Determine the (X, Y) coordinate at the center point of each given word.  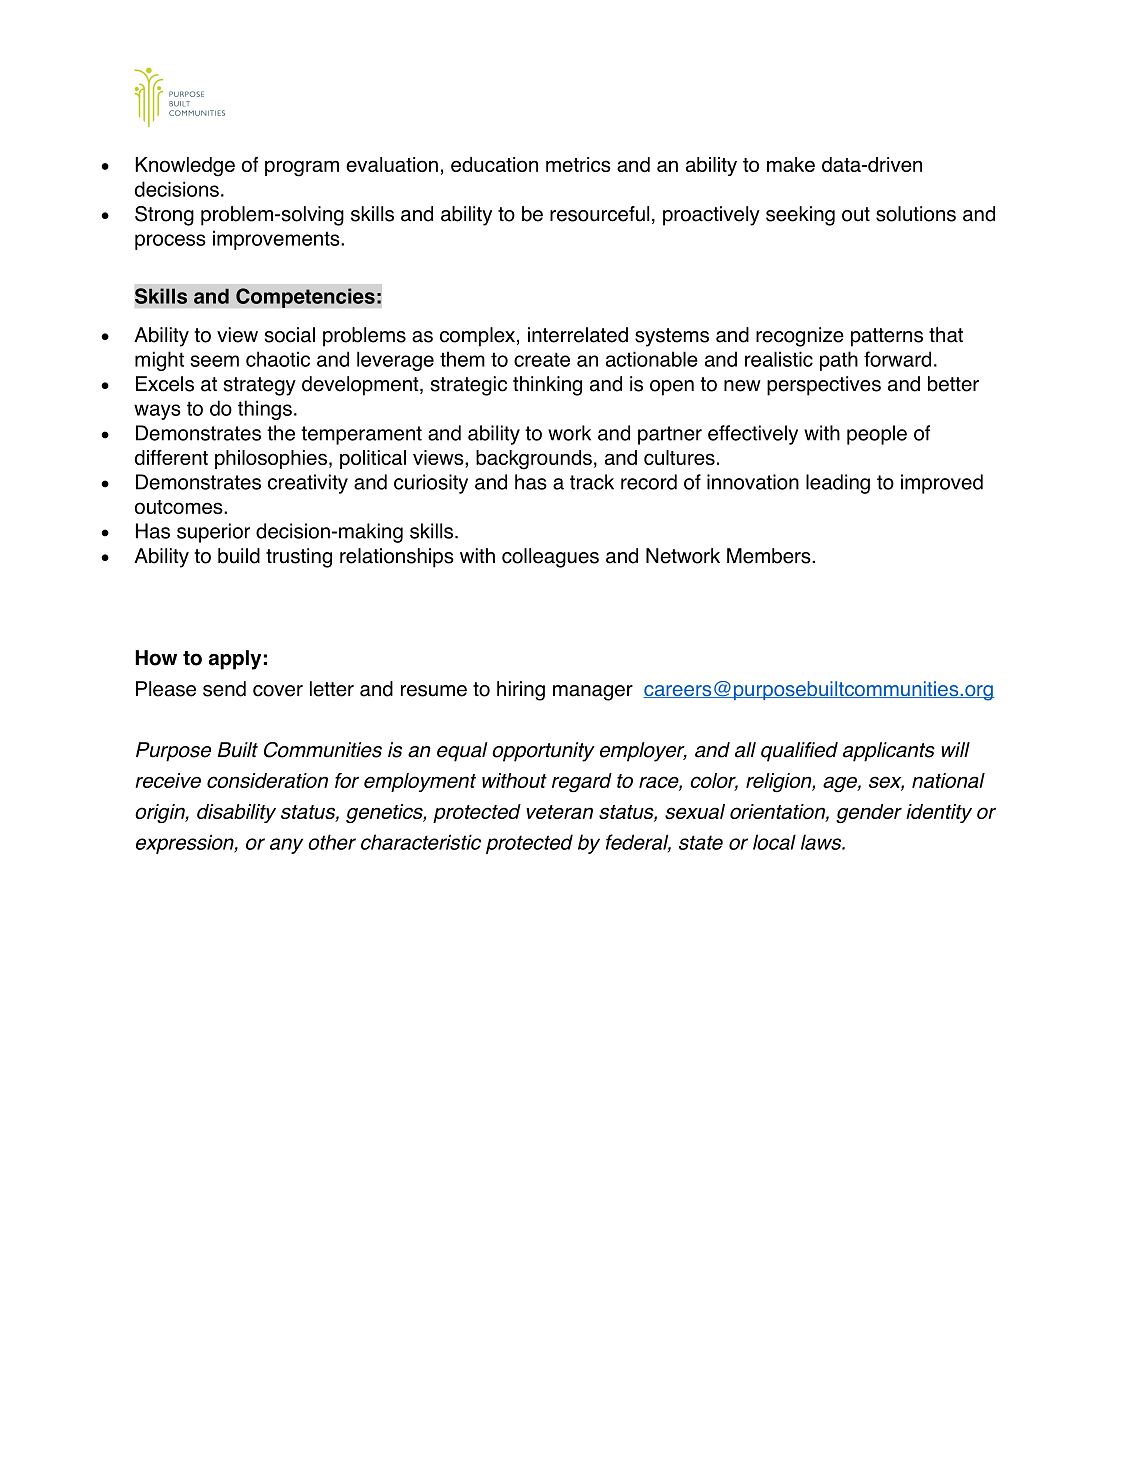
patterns (887, 337)
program (302, 168)
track (592, 482)
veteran (559, 812)
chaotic (278, 359)
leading (838, 484)
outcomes (180, 507)
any (286, 846)
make (791, 164)
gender (869, 813)
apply (235, 660)
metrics (578, 164)
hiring (521, 691)
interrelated (578, 335)
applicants (889, 752)
